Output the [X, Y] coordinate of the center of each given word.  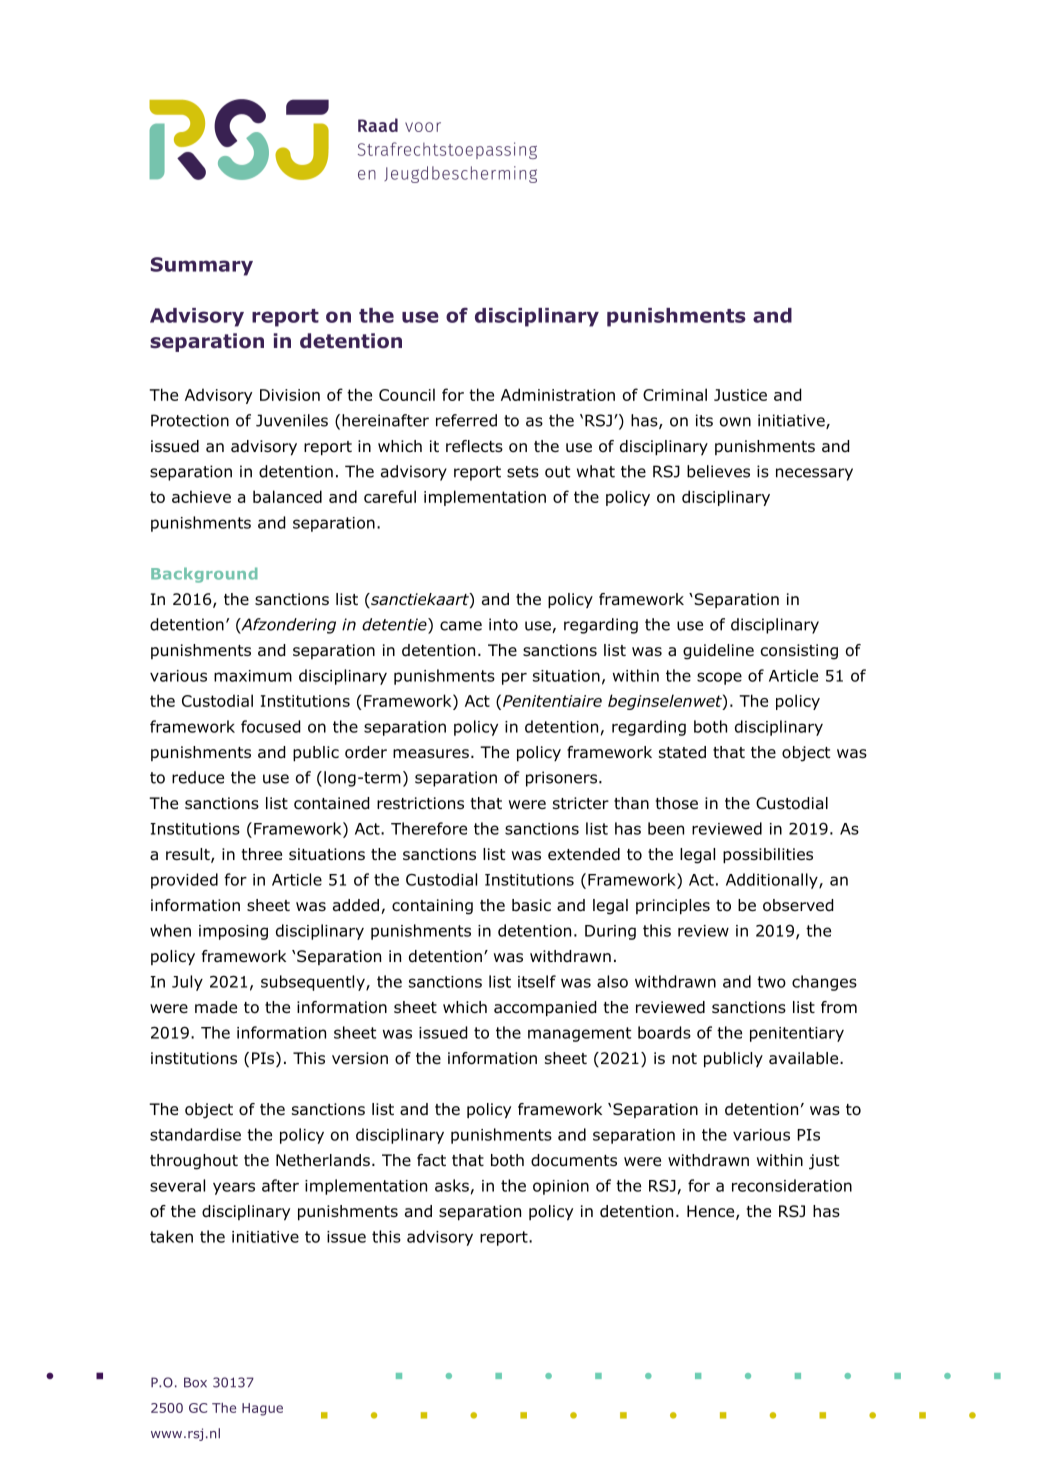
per [514, 678]
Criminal [675, 394]
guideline [718, 652]
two [771, 982]
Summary [202, 266]
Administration [558, 394]
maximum [253, 676]
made [216, 1007]
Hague [262, 1409]
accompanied [545, 1008]
